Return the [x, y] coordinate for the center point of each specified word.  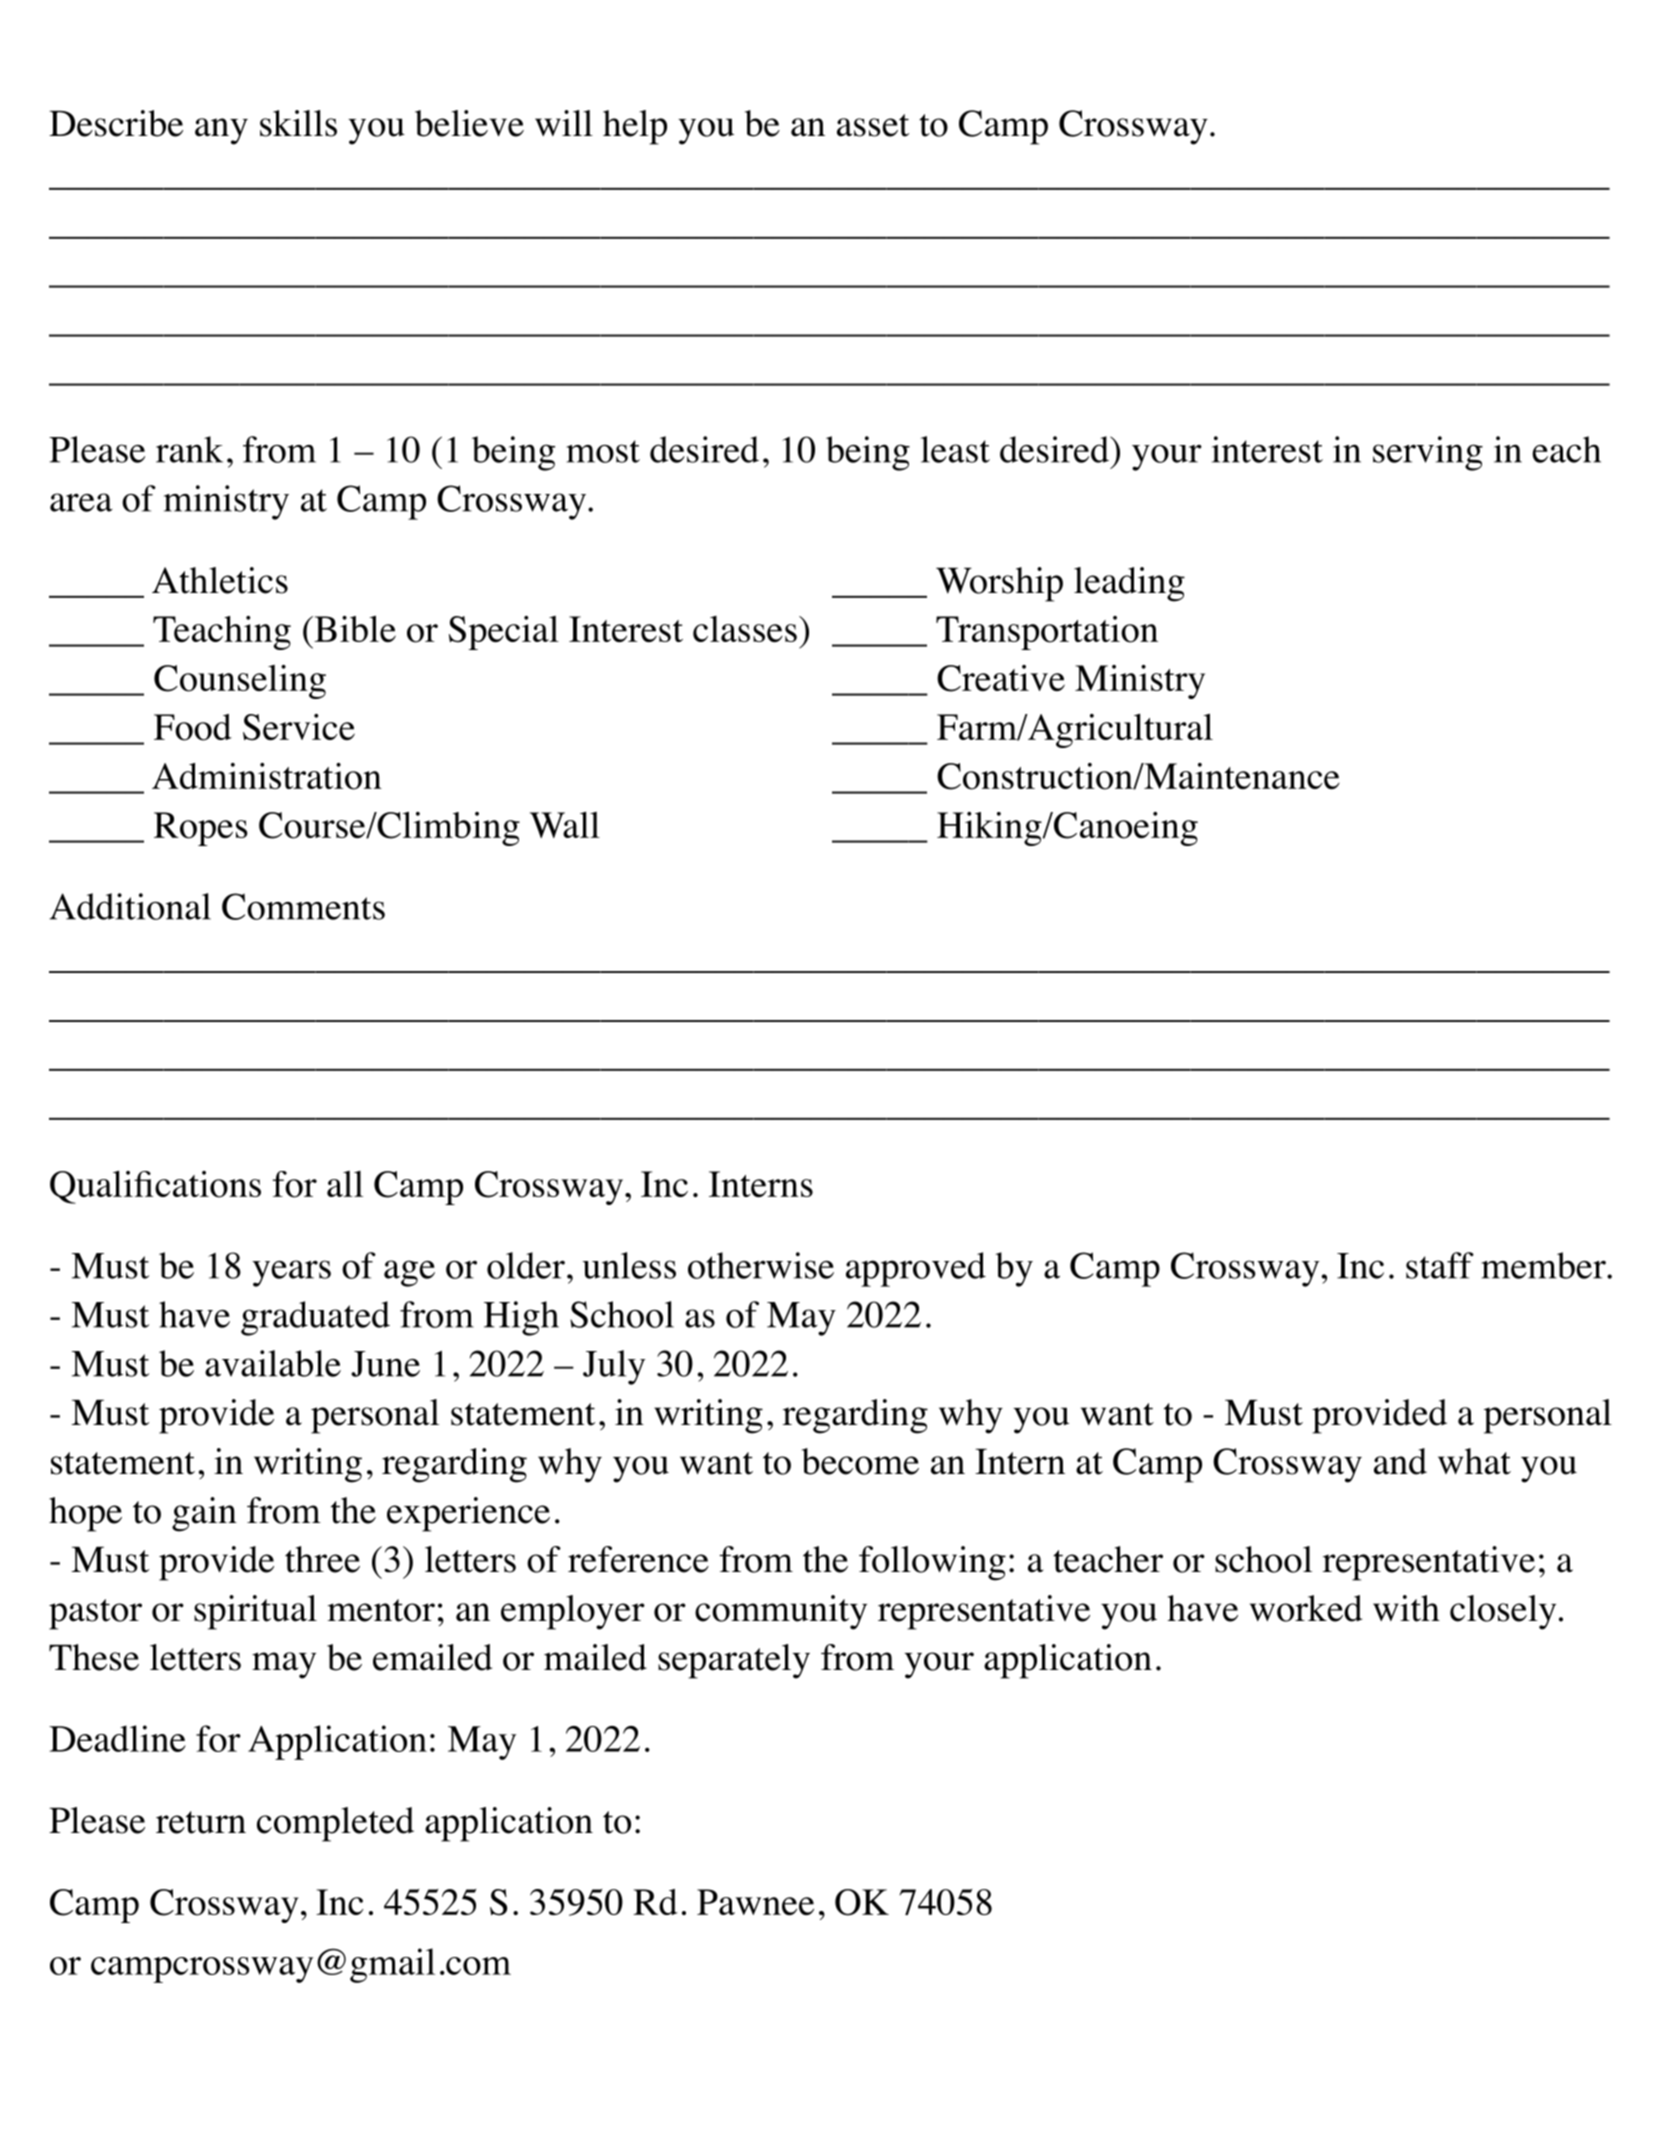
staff [1440, 1265]
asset [873, 125]
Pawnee [755, 1902]
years [291, 1273]
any [221, 131]
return [201, 1822]
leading [1129, 584]
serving [1428, 453]
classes [745, 629]
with [1406, 1608]
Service [299, 727]
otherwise [761, 1265]
